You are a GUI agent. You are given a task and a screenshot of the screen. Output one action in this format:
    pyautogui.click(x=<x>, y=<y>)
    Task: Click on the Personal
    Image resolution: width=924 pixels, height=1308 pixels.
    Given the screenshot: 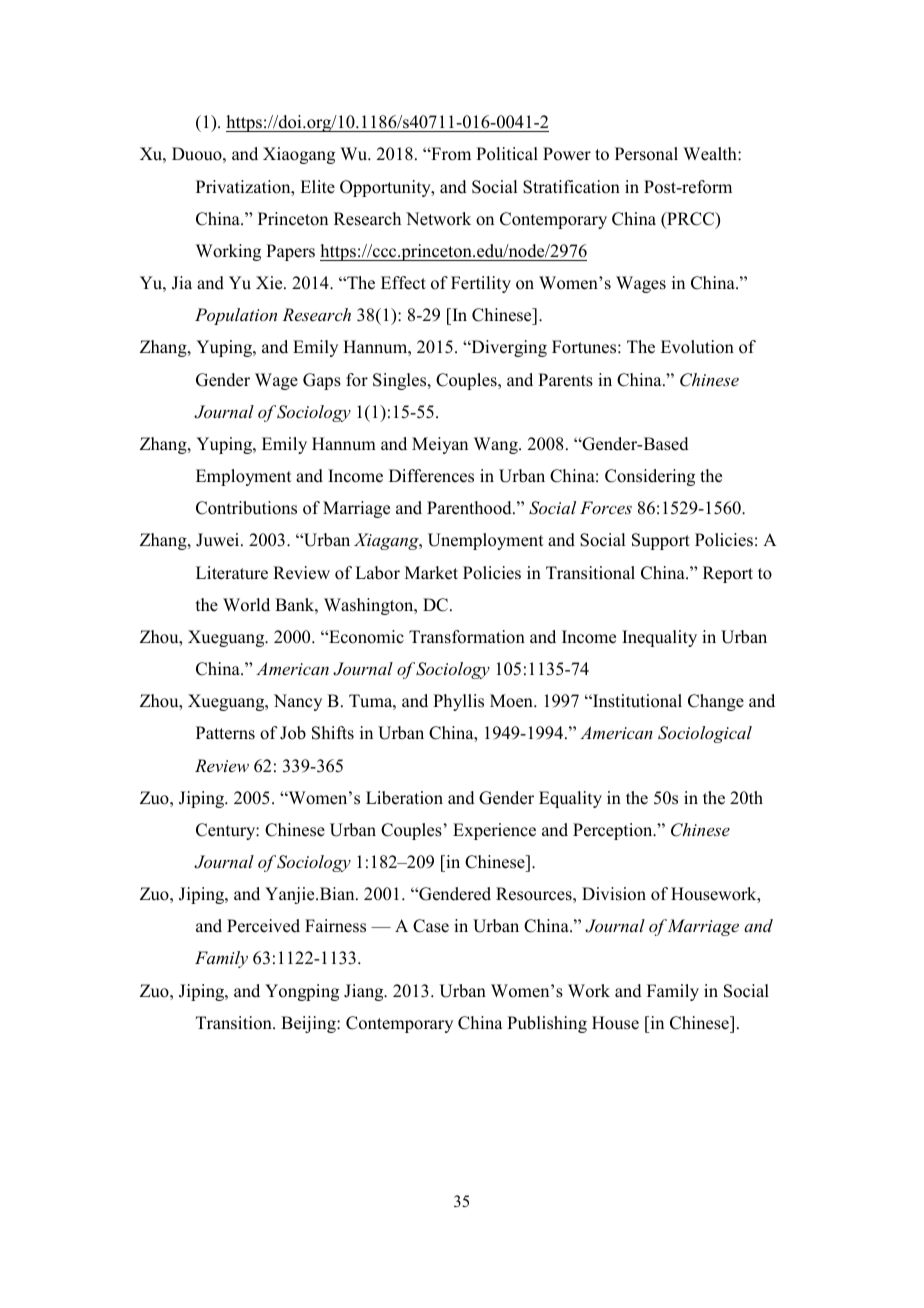 What is the action you would take?
    pyautogui.click(x=646, y=154)
